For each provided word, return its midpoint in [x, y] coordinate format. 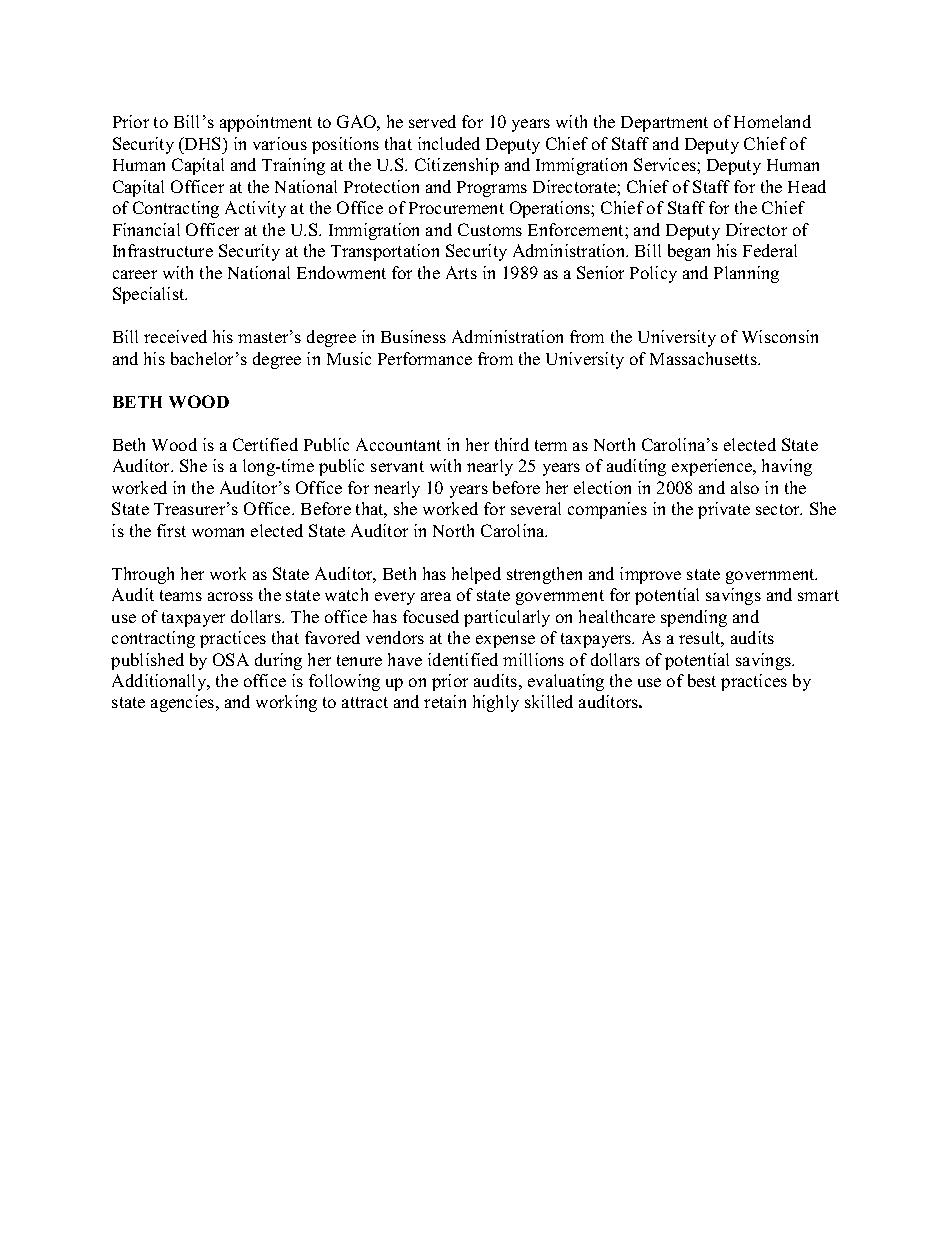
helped [476, 575]
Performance [425, 358]
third [512, 444]
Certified [265, 444]
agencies [184, 703]
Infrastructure [163, 250]
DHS [203, 143]
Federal [770, 250]
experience [713, 467]
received [175, 336]
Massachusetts [704, 358]
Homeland [772, 121]
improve [650, 575]
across [230, 596]
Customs [490, 229]
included [449, 143]
